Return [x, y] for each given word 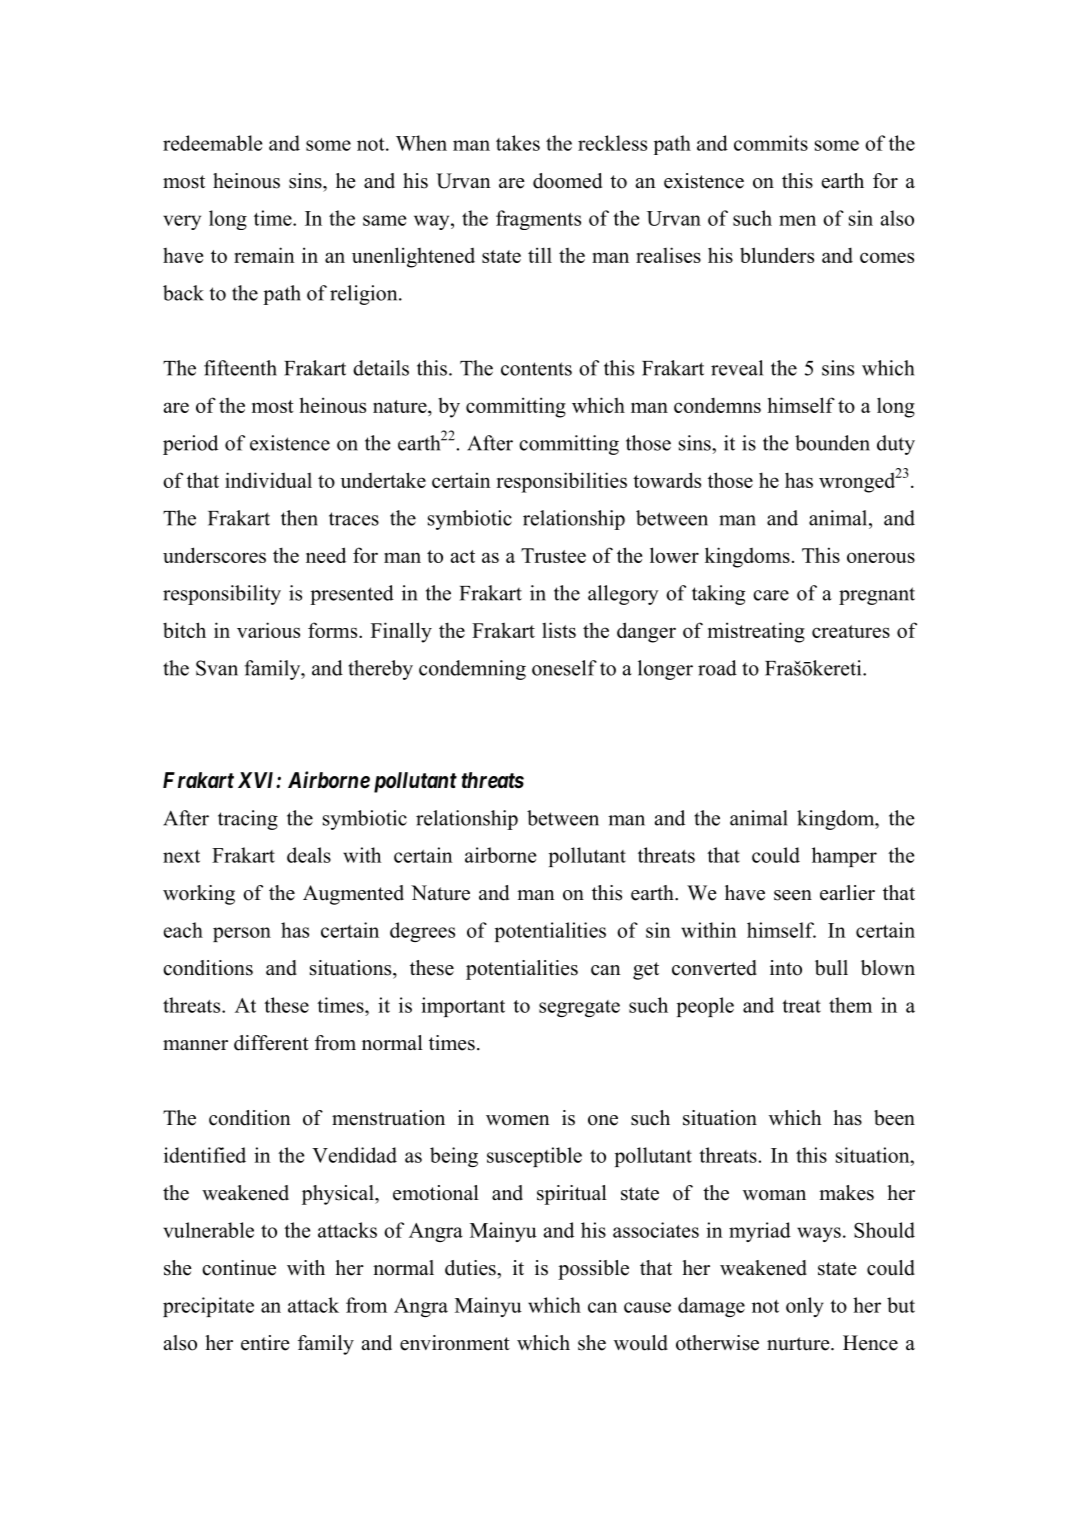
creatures [851, 631]
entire [265, 1343]
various [268, 630]
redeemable [212, 143]
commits [771, 143]
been [894, 1118]
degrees [422, 932]
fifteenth [240, 368]
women [518, 1120]
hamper [844, 857]
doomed [567, 181]
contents [536, 369]
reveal [737, 368]
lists [559, 630]
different [271, 1043]
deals [309, 855]
